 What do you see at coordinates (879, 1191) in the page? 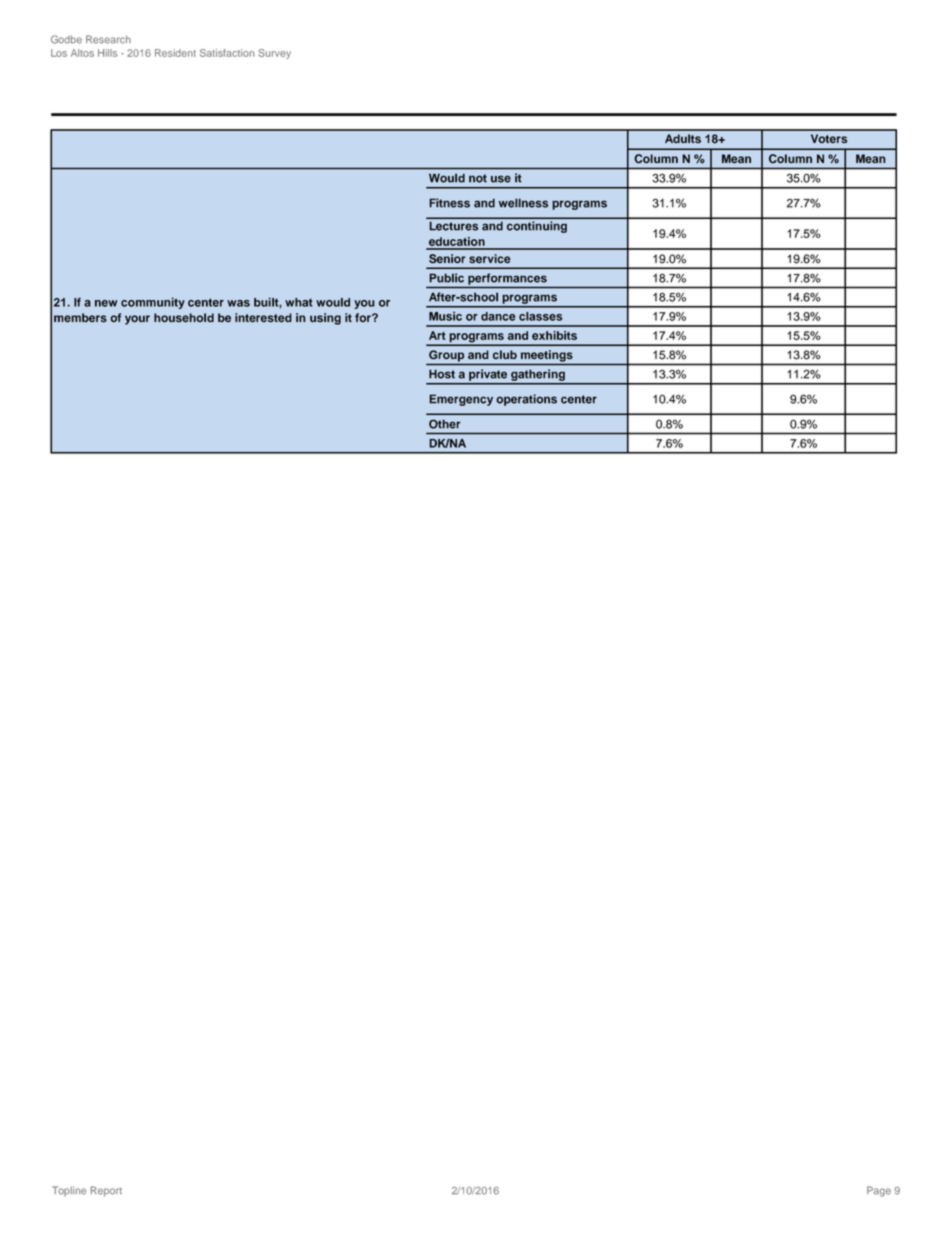
I see `Page` at bounding box center [879, 1191].
